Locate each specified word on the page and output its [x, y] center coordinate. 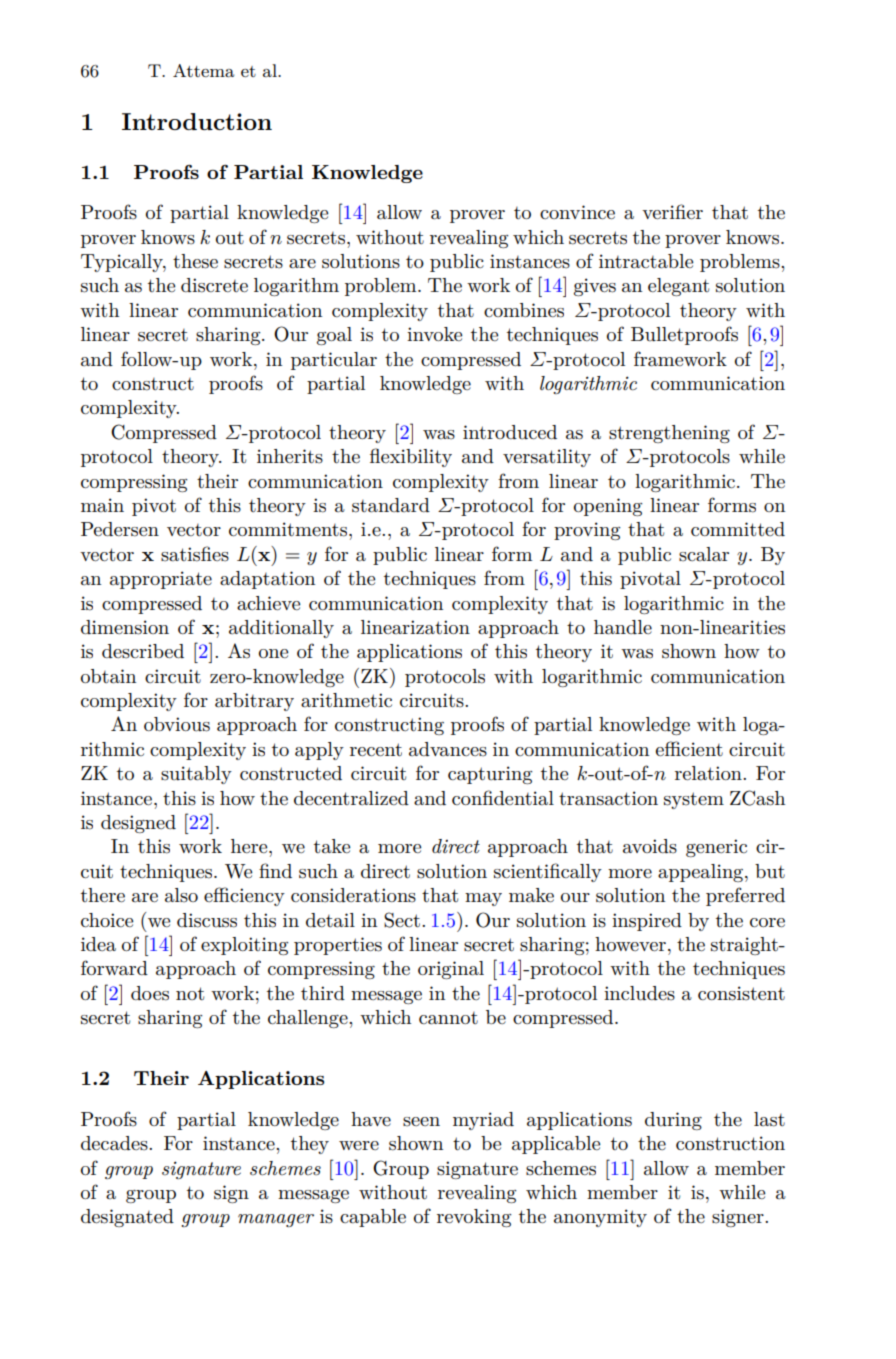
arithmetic [346, 700]
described [143, 651]
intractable [646, 261]
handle [623, 627]
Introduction [197, 121]
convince [577, 212]
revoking [474, 1218]
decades [115, 1143]
